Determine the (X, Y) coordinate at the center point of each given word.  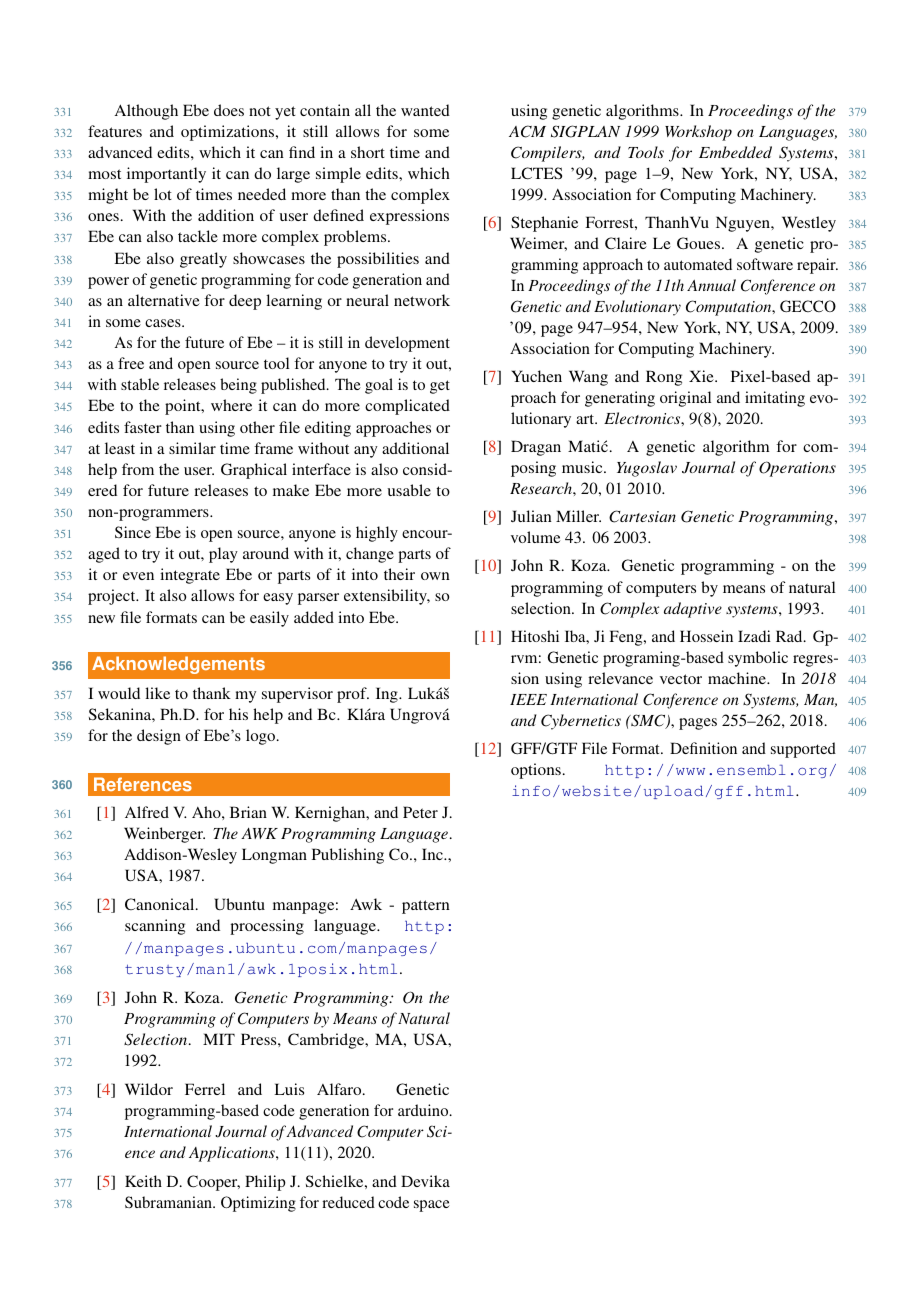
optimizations (229, 133)
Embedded (735, 152)
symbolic (758, 659)
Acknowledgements (178, 665)
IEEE (528, 699)
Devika (425, 1181)
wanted (425, 110)
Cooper (213, 1183)
